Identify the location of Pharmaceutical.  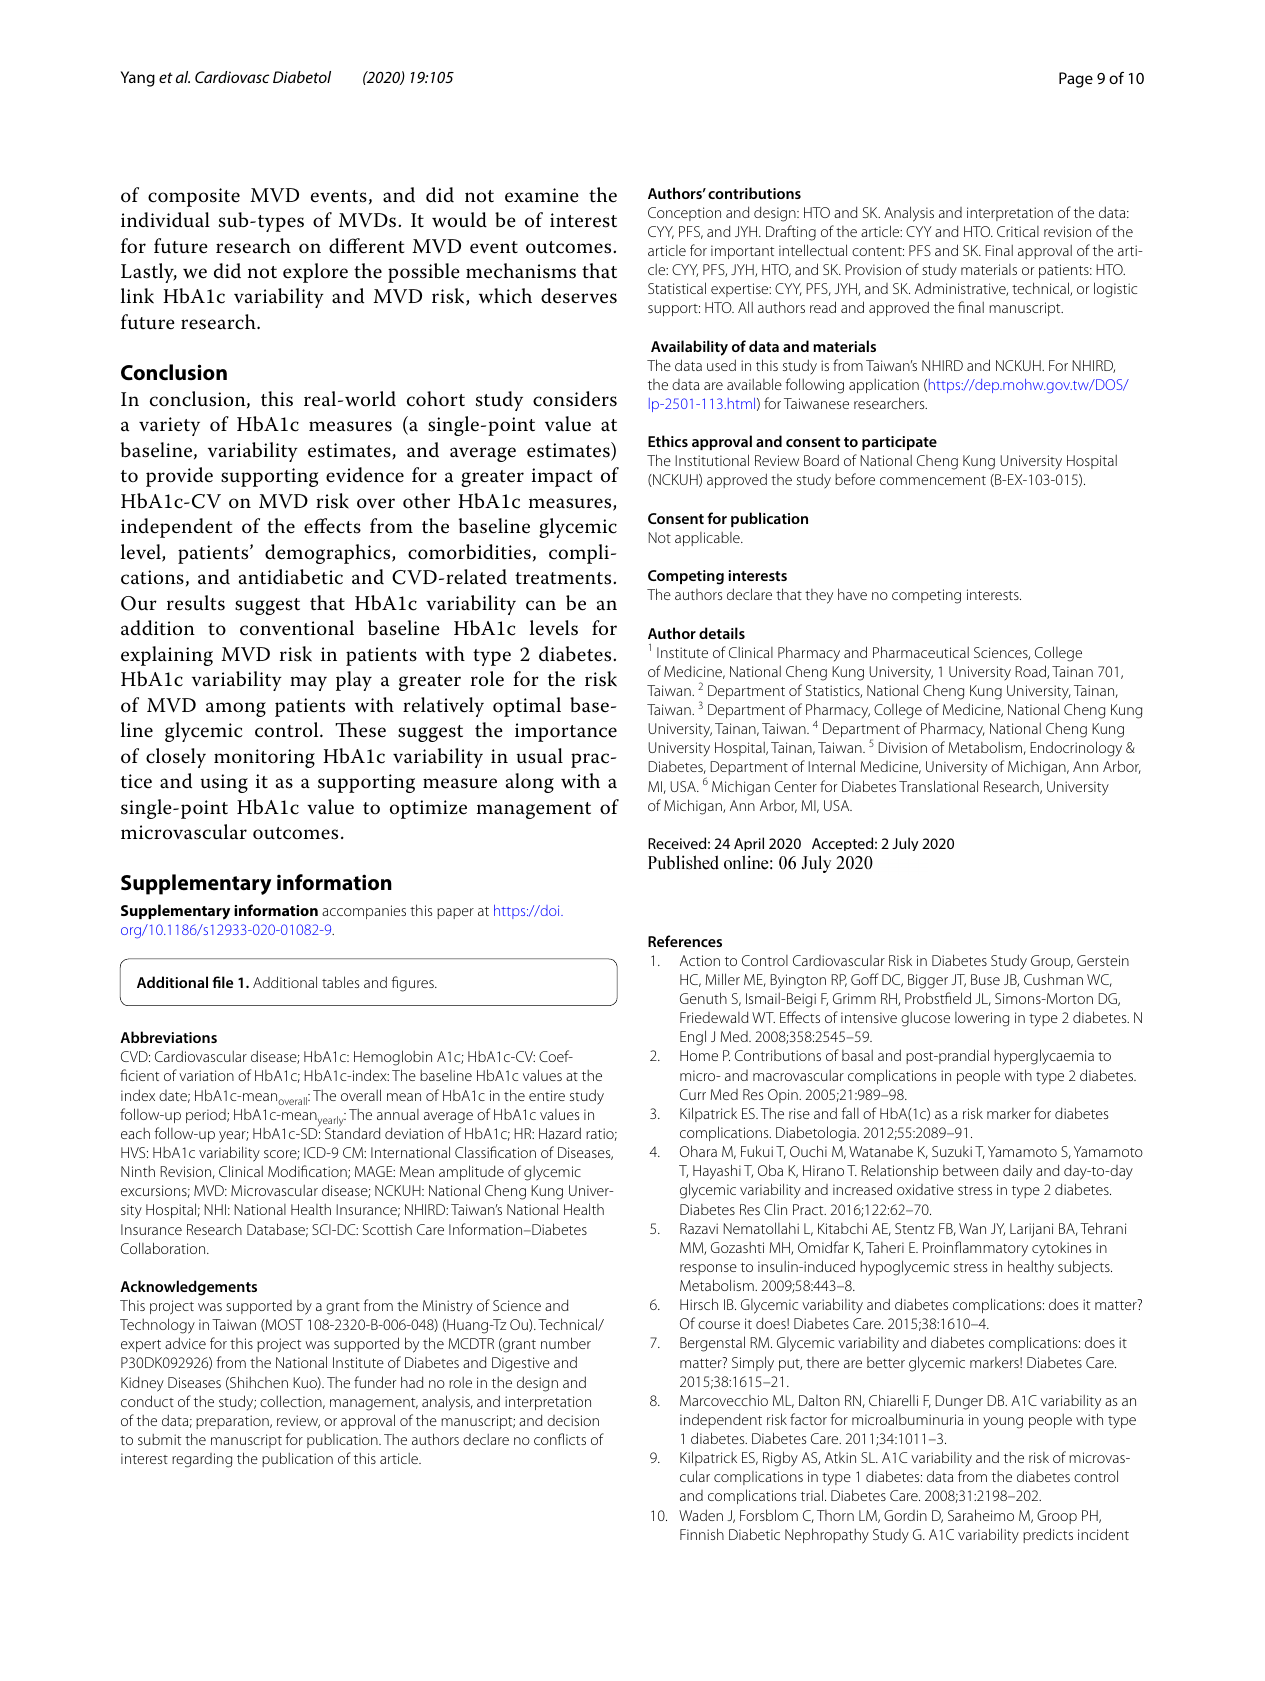
(921, 652).
